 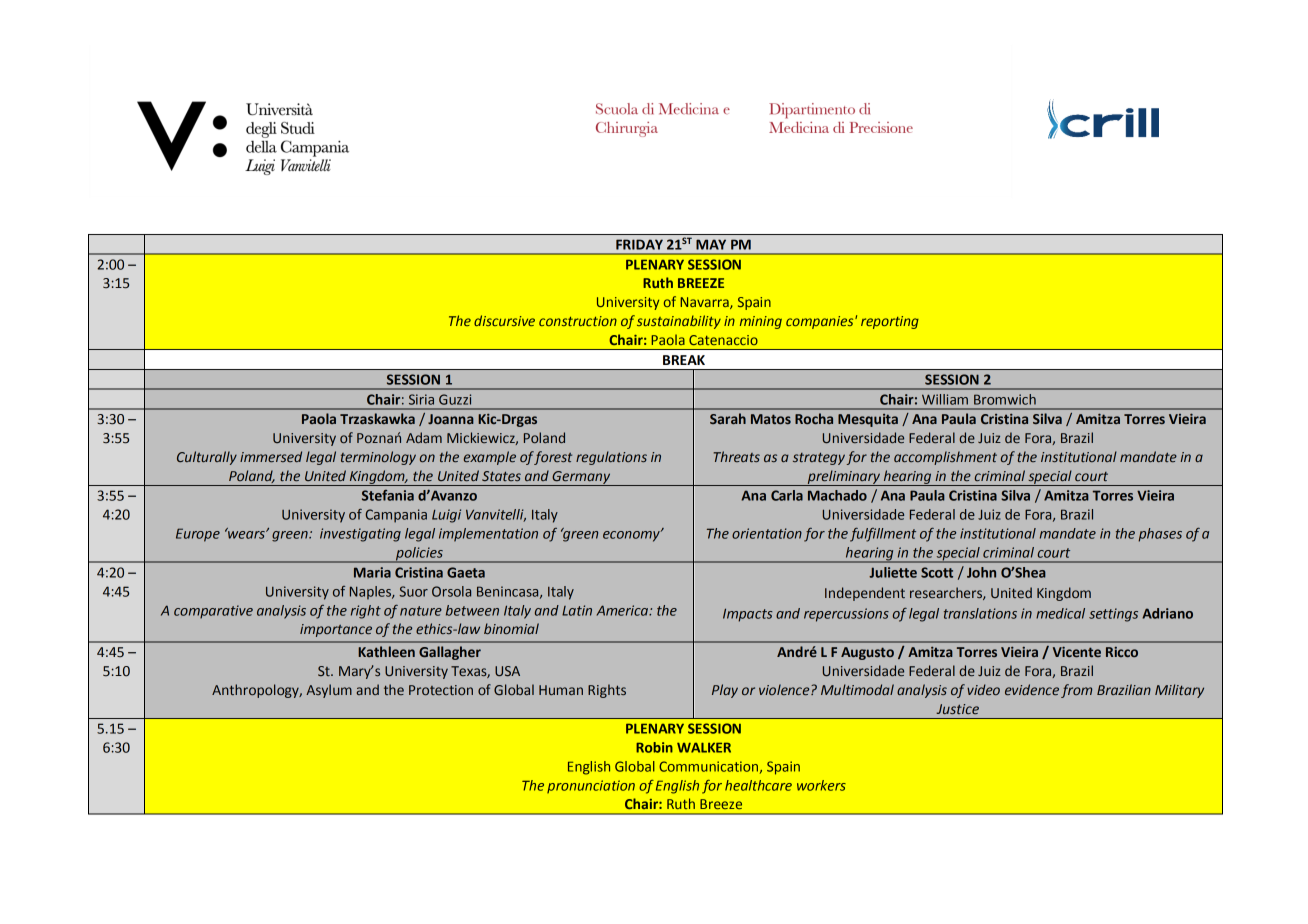 What do you see at coordinates (957, 709) in the document?
I see `Justice` at bounding box center [957, 709].
